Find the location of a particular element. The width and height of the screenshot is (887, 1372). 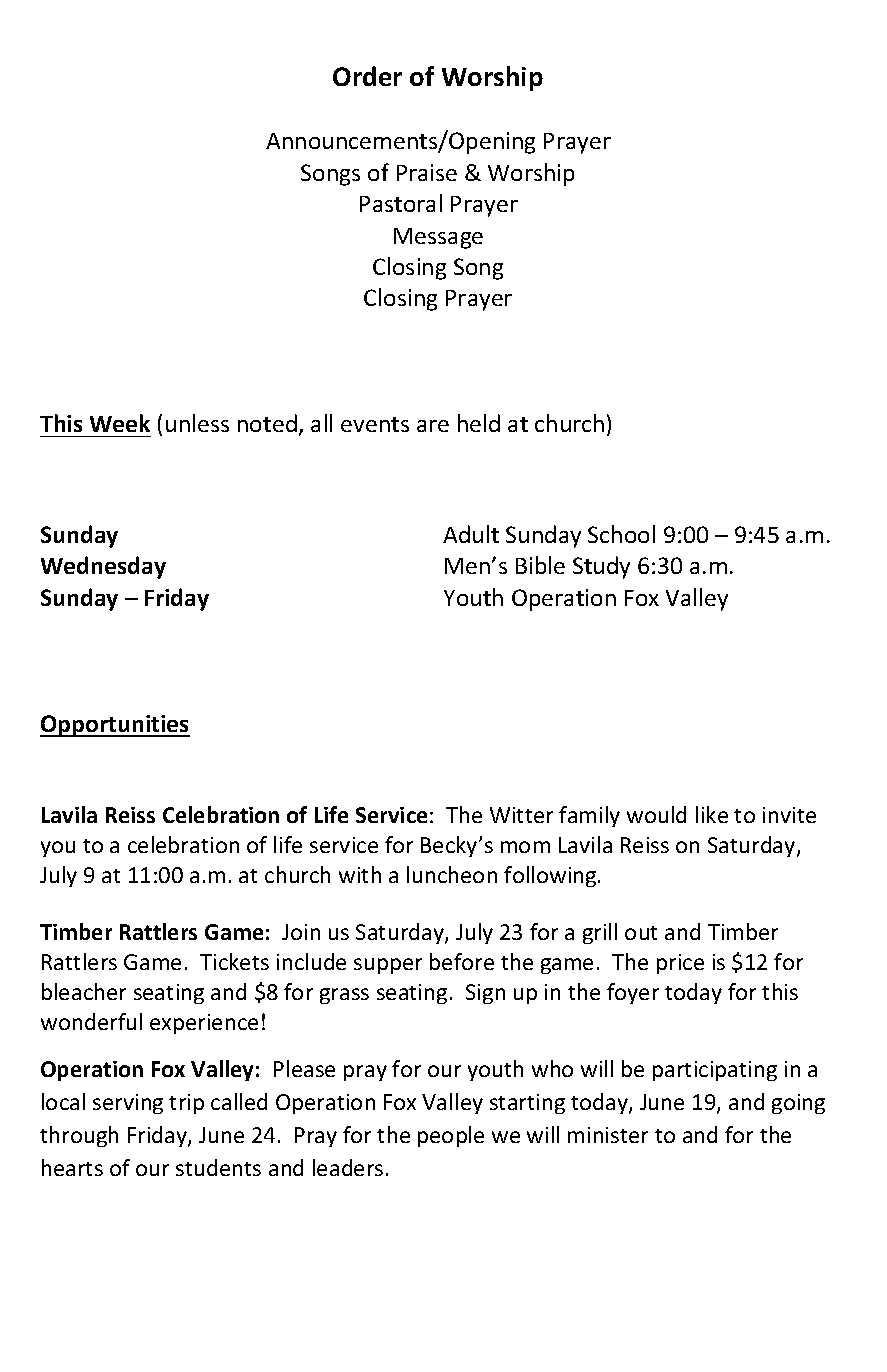

School is located at coordinates (621, 534).
